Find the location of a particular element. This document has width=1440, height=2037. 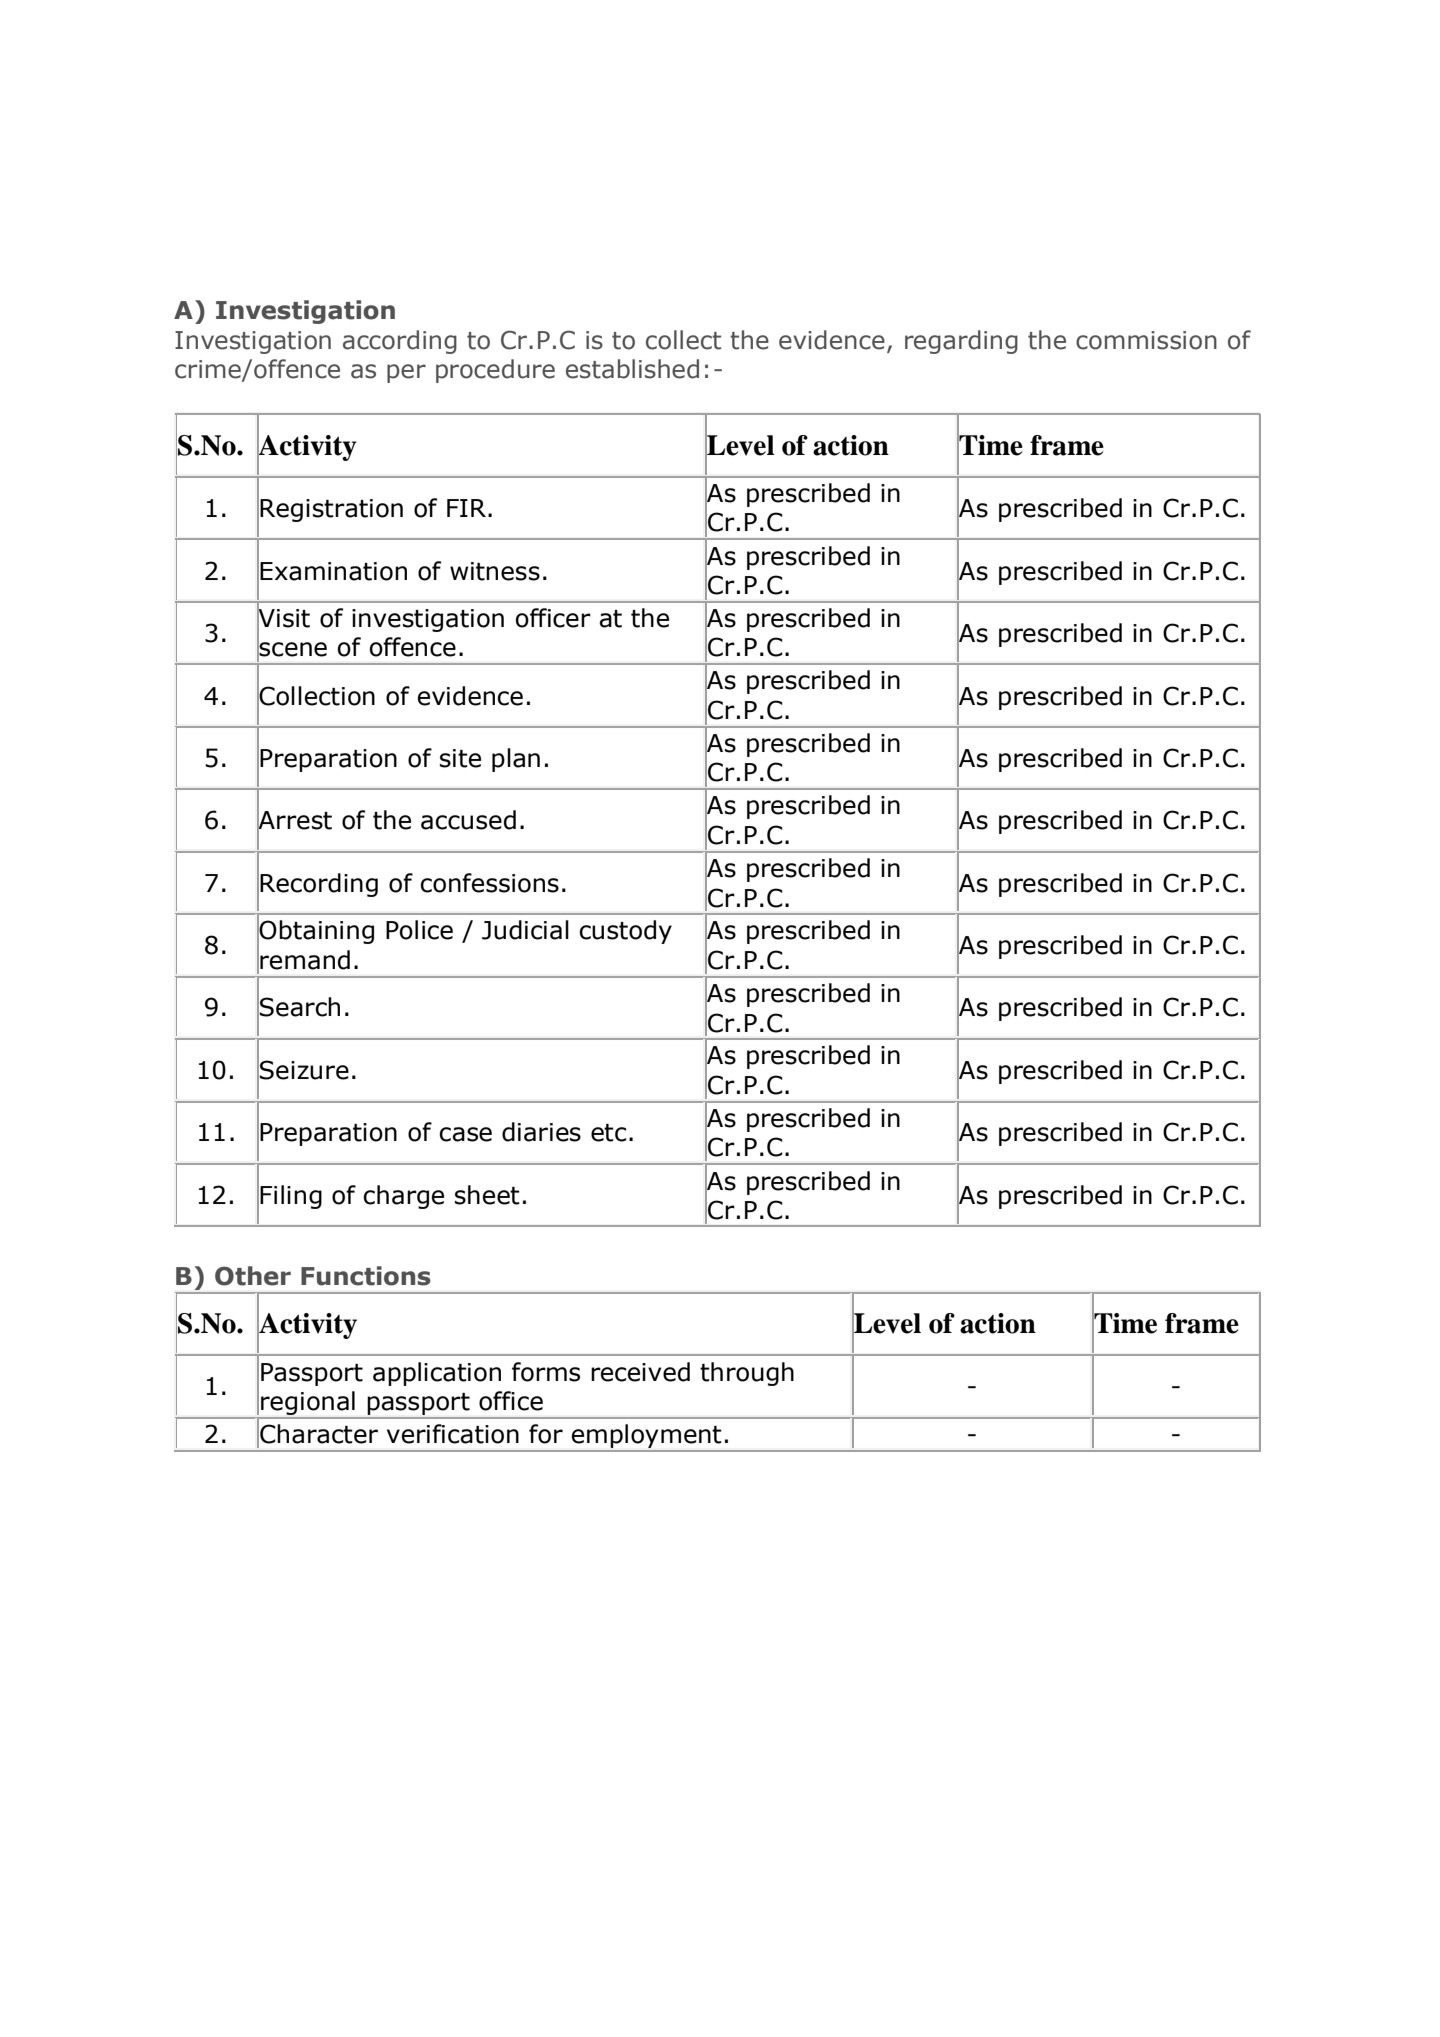

custody is located at coordinates (625, 932).
